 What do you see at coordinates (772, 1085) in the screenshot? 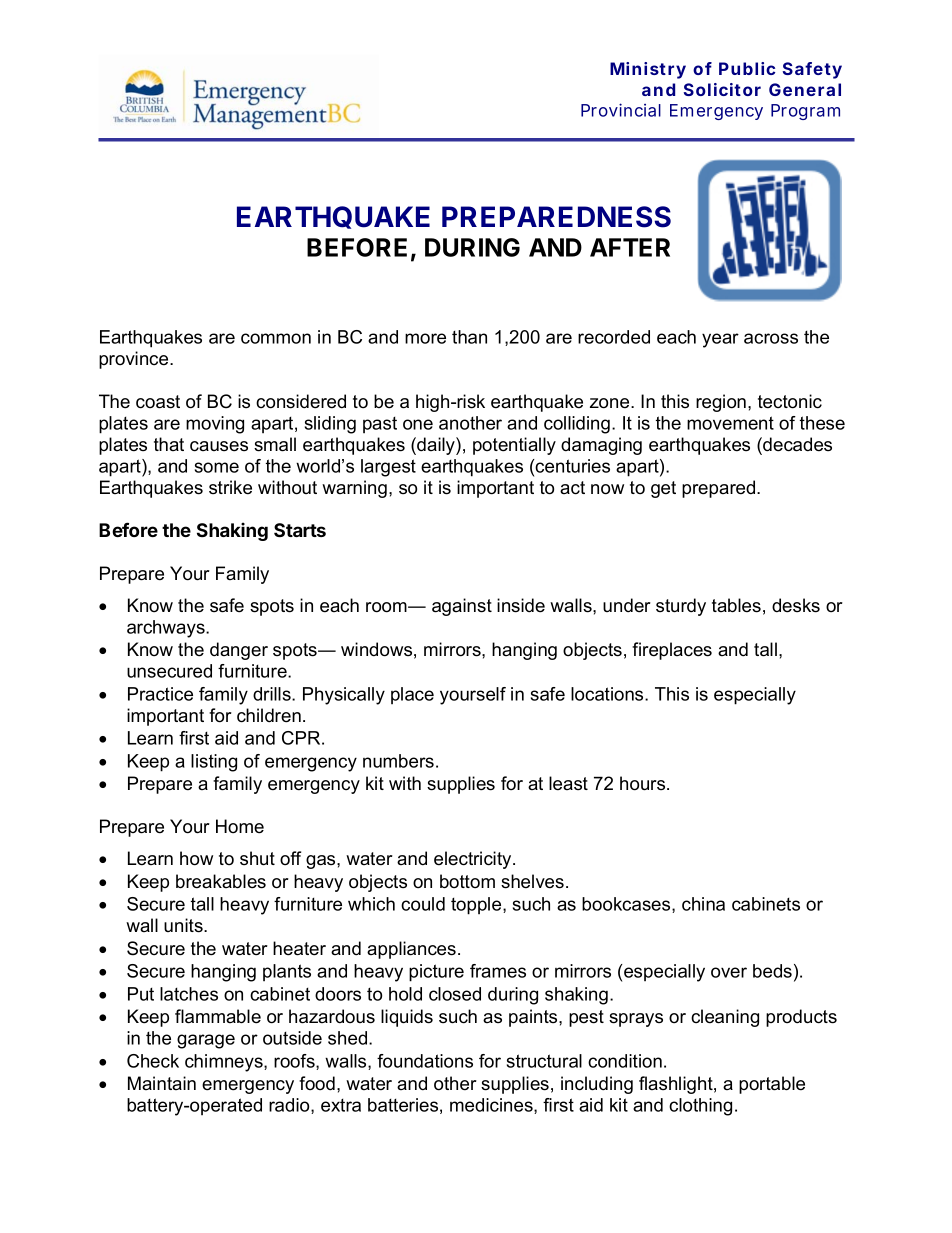
I see `portable` at bounding box center [772, 1085].
